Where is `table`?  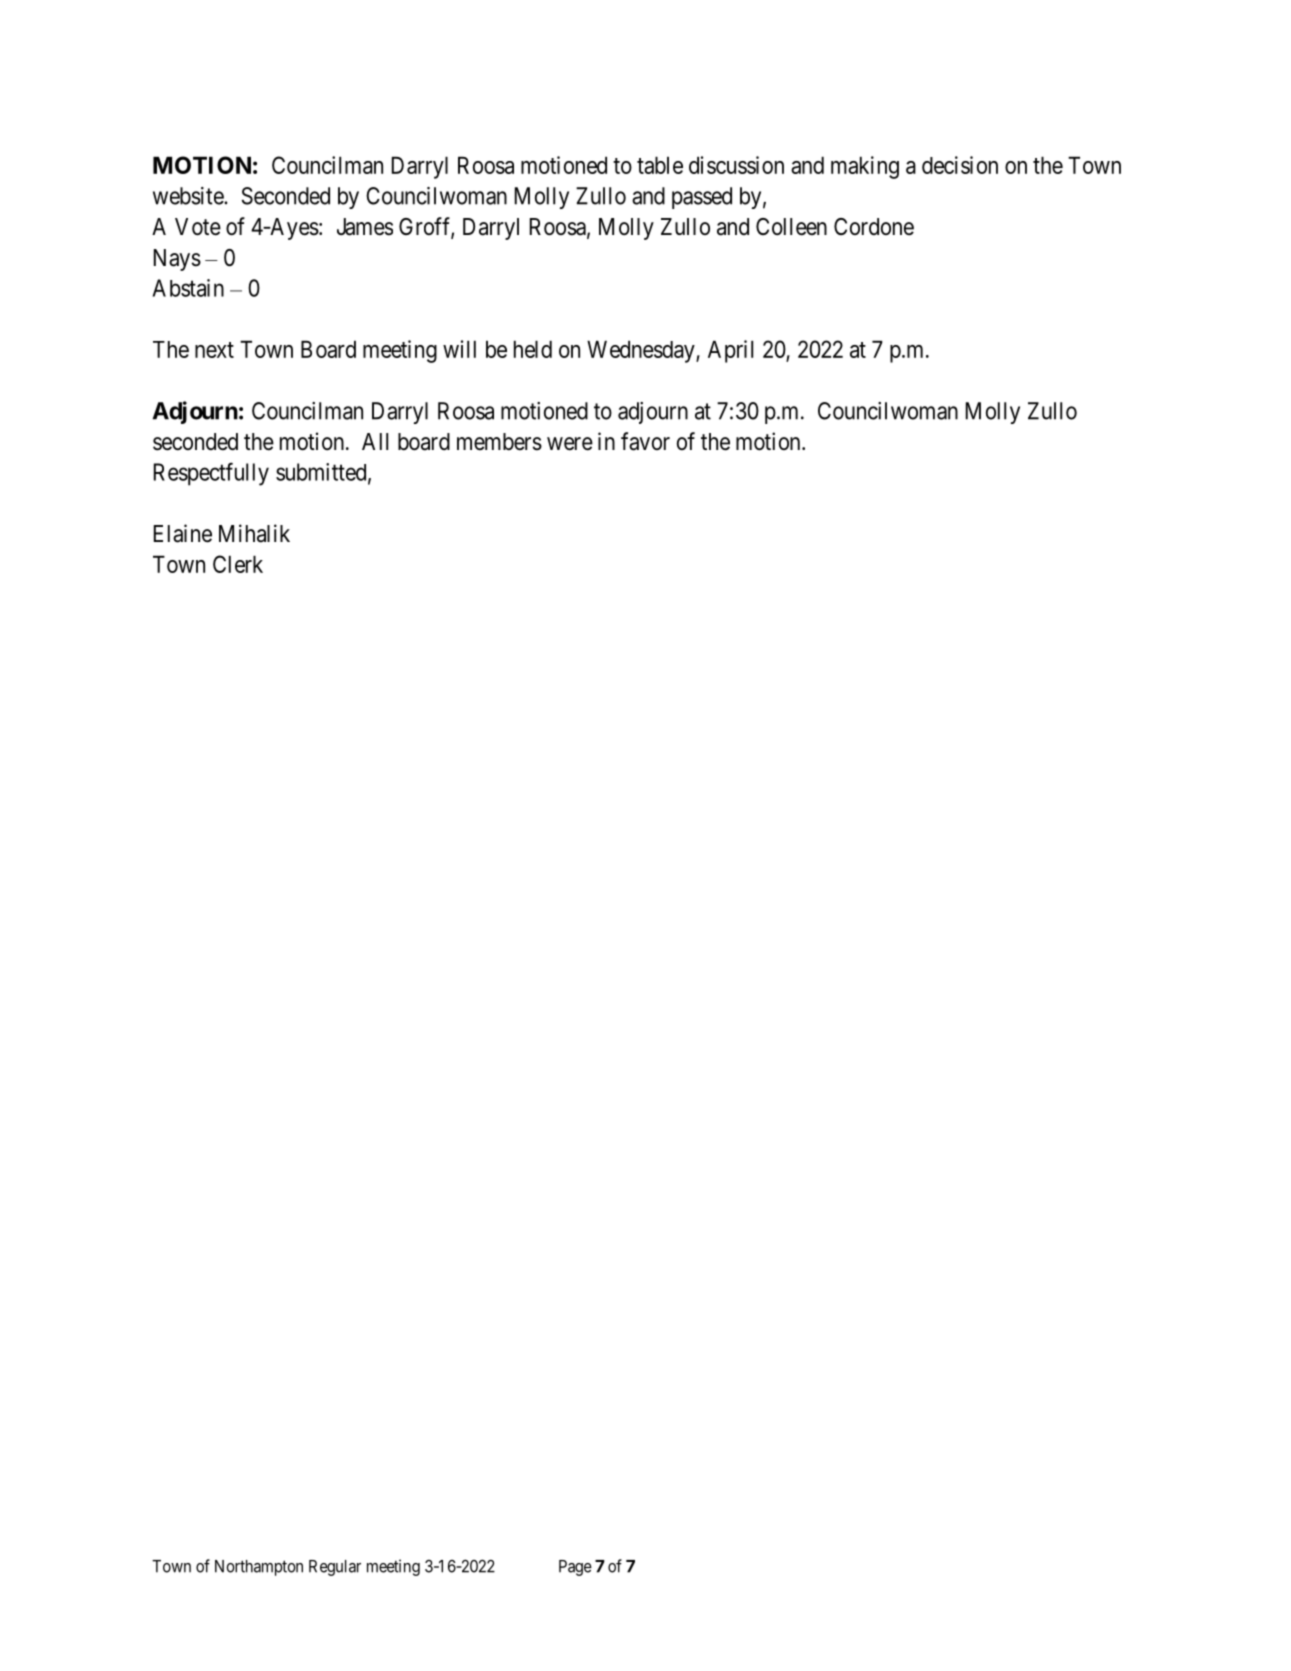
table is located at coordinates (660, 165).
